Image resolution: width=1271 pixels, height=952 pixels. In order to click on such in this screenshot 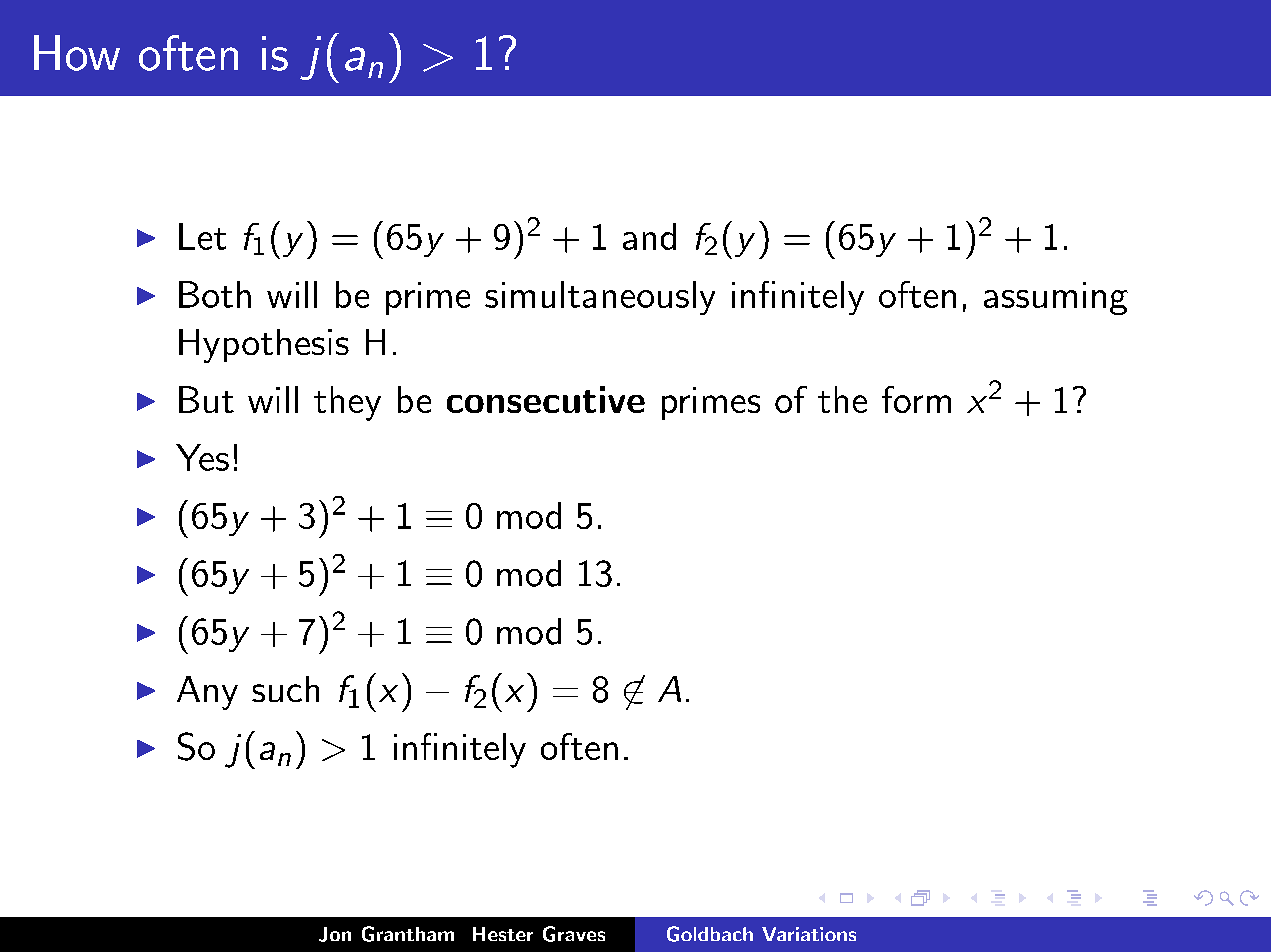, I will do `click(285, 689)`.
